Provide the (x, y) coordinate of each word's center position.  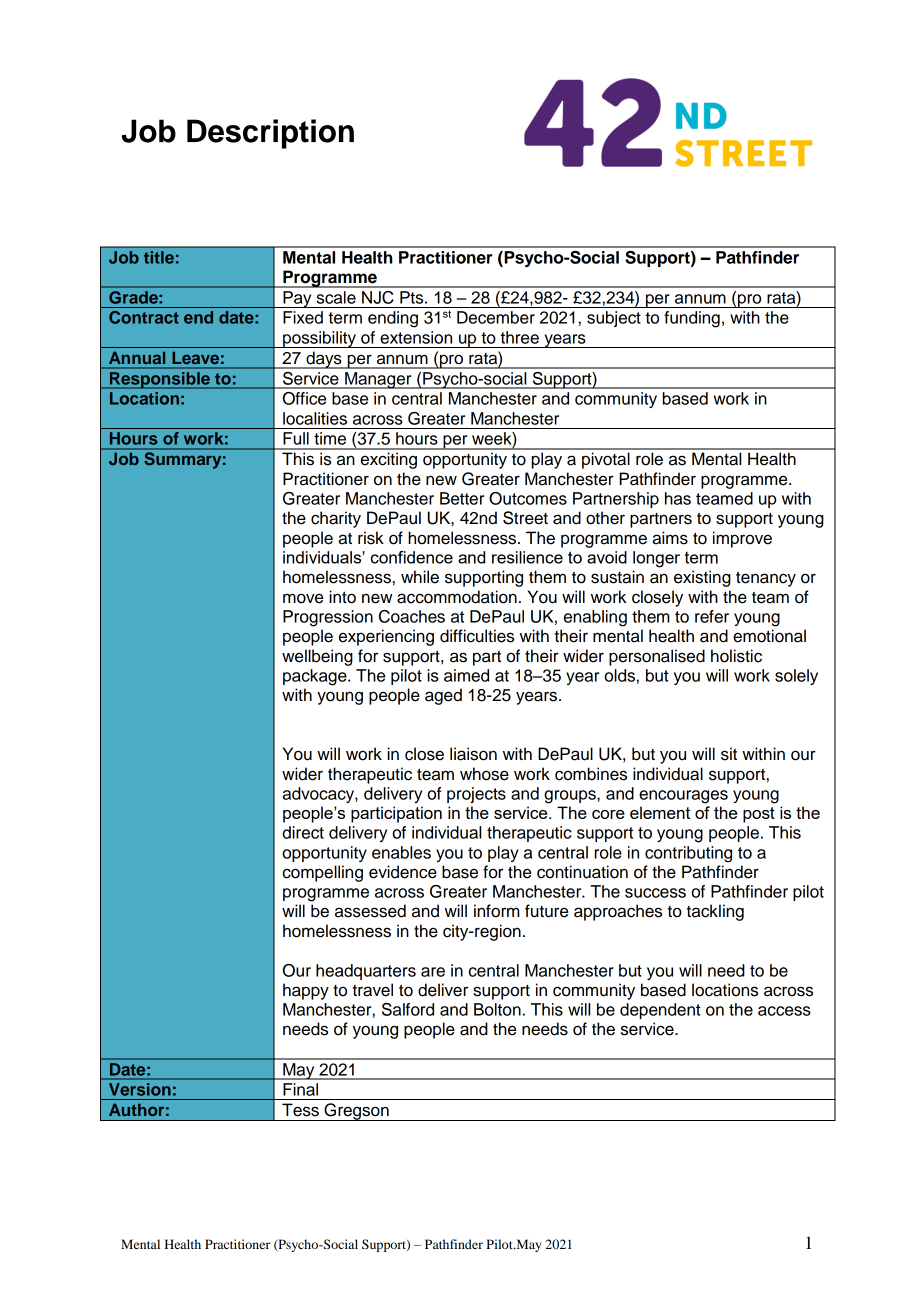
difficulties (477, 636)
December (496, 317)
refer (712, 616)
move (303, 598)
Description (270, 134)
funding (692, 319)
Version (139, 1089)
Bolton (497, 1009)
